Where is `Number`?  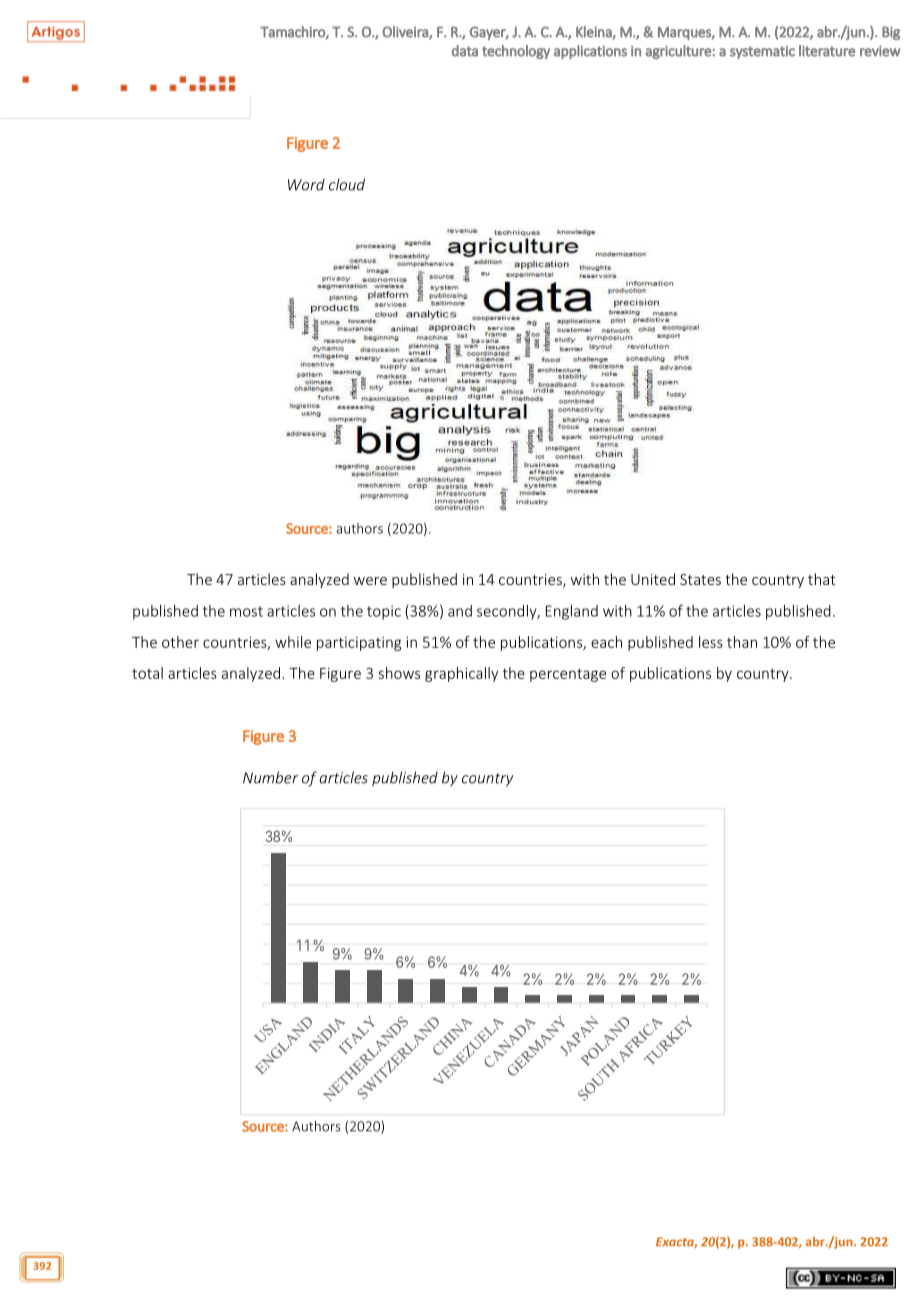 Number is located at coordinates (270, 777).
